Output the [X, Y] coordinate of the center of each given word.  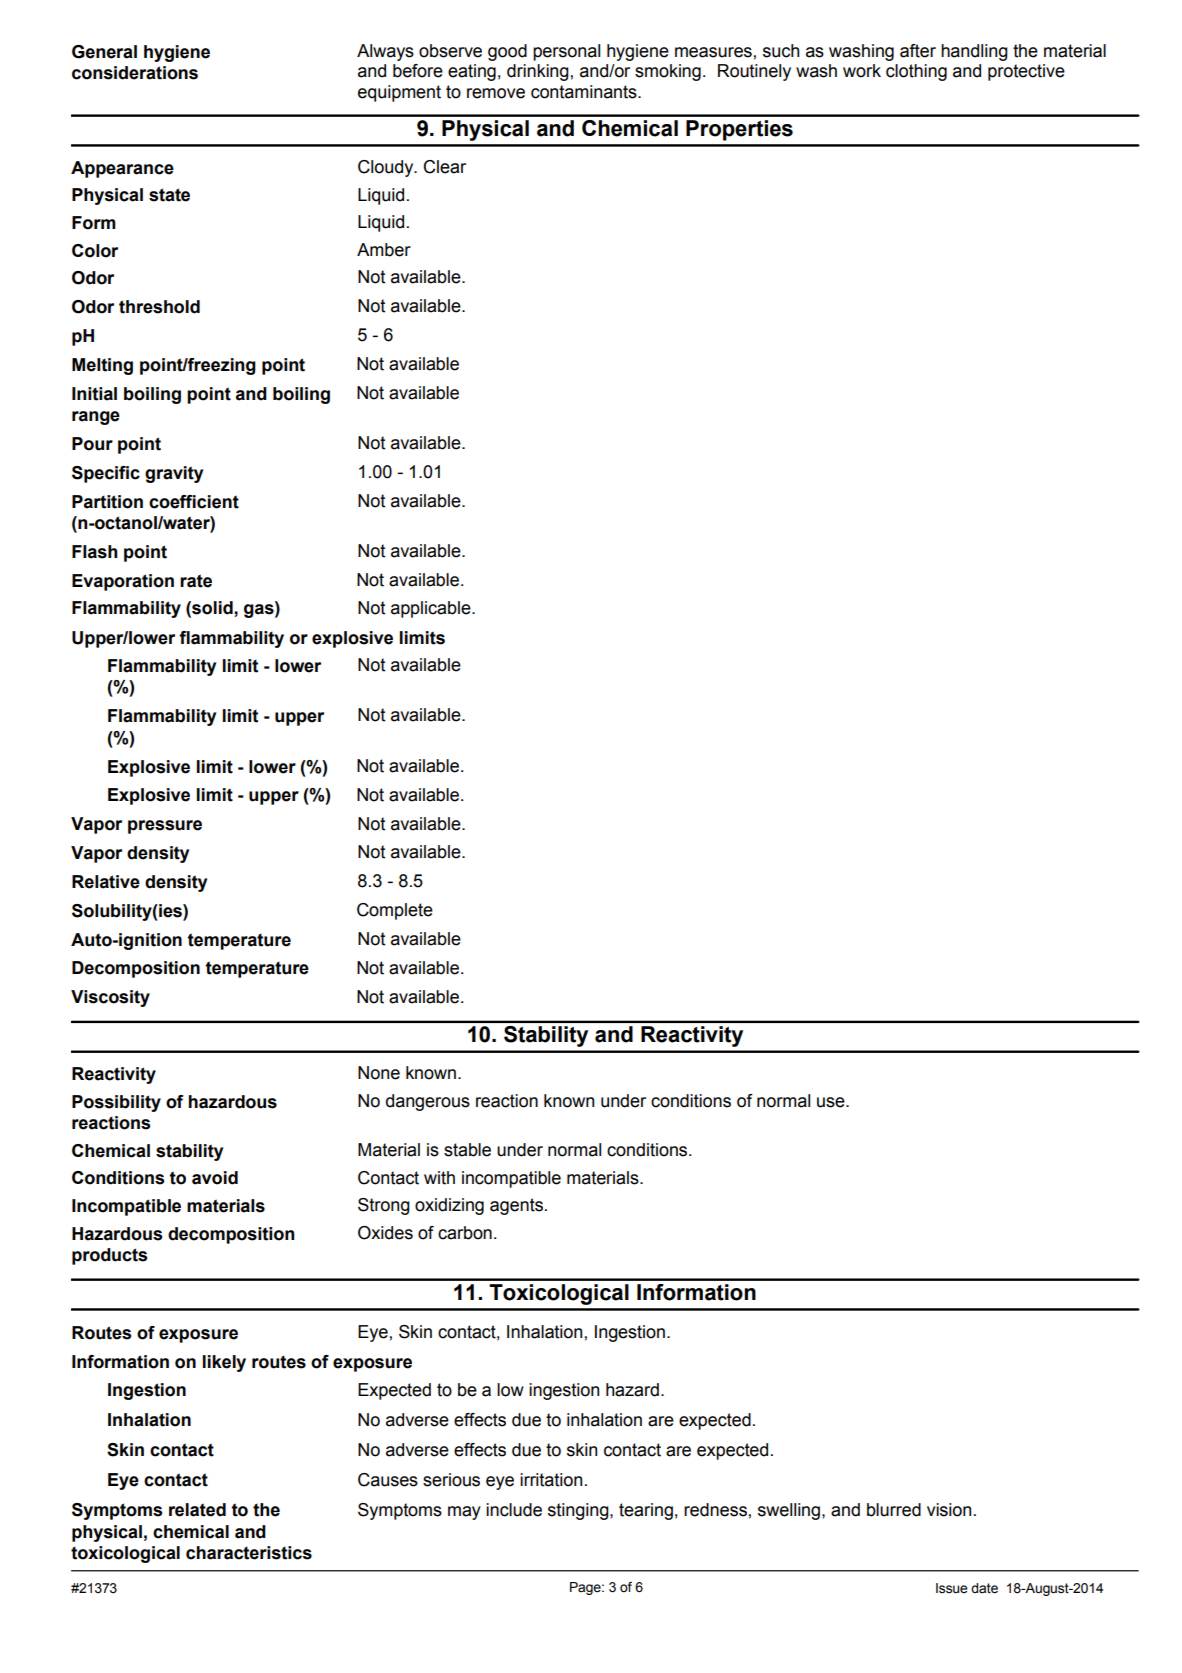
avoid [215, 1178]
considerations [135, 73]
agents [516, 1206]
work [862, 71]
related [197, 1510]
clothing [916, 72]
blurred [894, 1510]
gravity [174, 474]
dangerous [428, 1102]
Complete [395, 911]
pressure [165, 827]
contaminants [585, 92]
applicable [432, 609]
